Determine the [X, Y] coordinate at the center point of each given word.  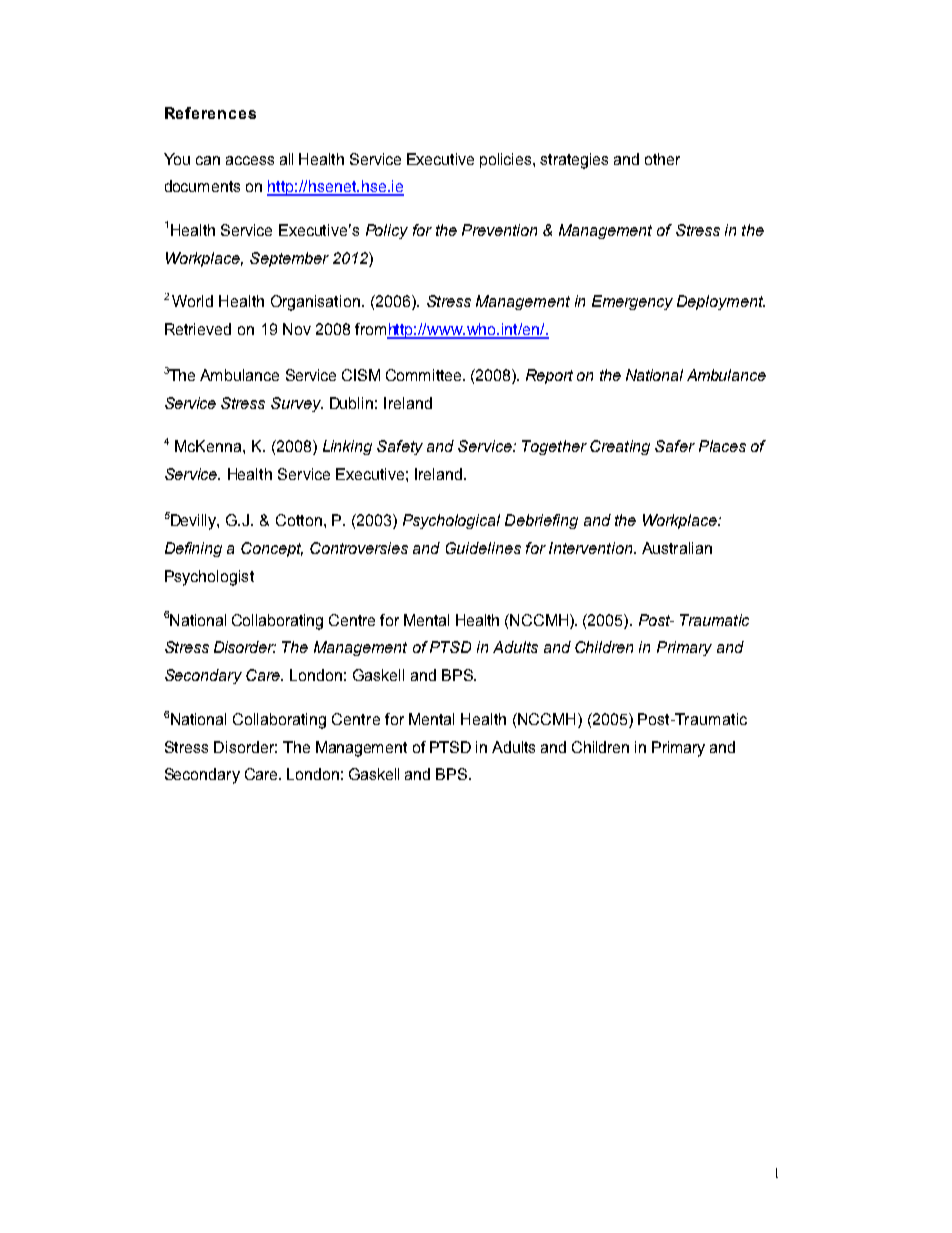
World [192, 301]
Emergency [632, 302]
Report [549, 376]
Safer [675, 446]
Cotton [299, 520]
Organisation [315, 303]
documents [202, 186]
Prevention [499, 230]
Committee [425, 375]
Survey [297, 404]
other [662, 159]
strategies [574, 161]
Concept [272, 549]
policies [507, 160]
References [210, 113]
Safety [400, 447]
